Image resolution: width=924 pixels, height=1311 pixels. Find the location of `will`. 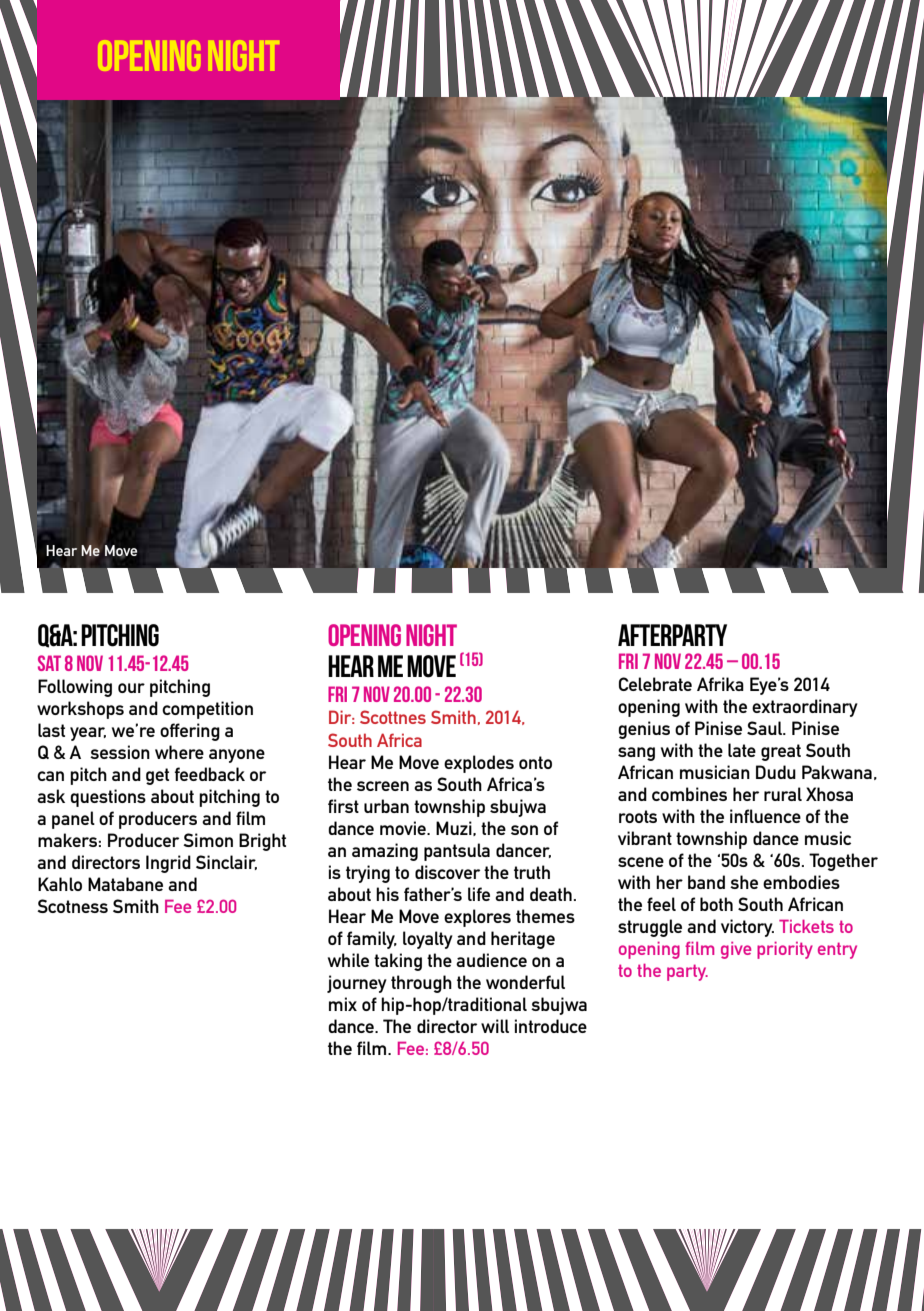

will is located at coordinates (495, 1026).
